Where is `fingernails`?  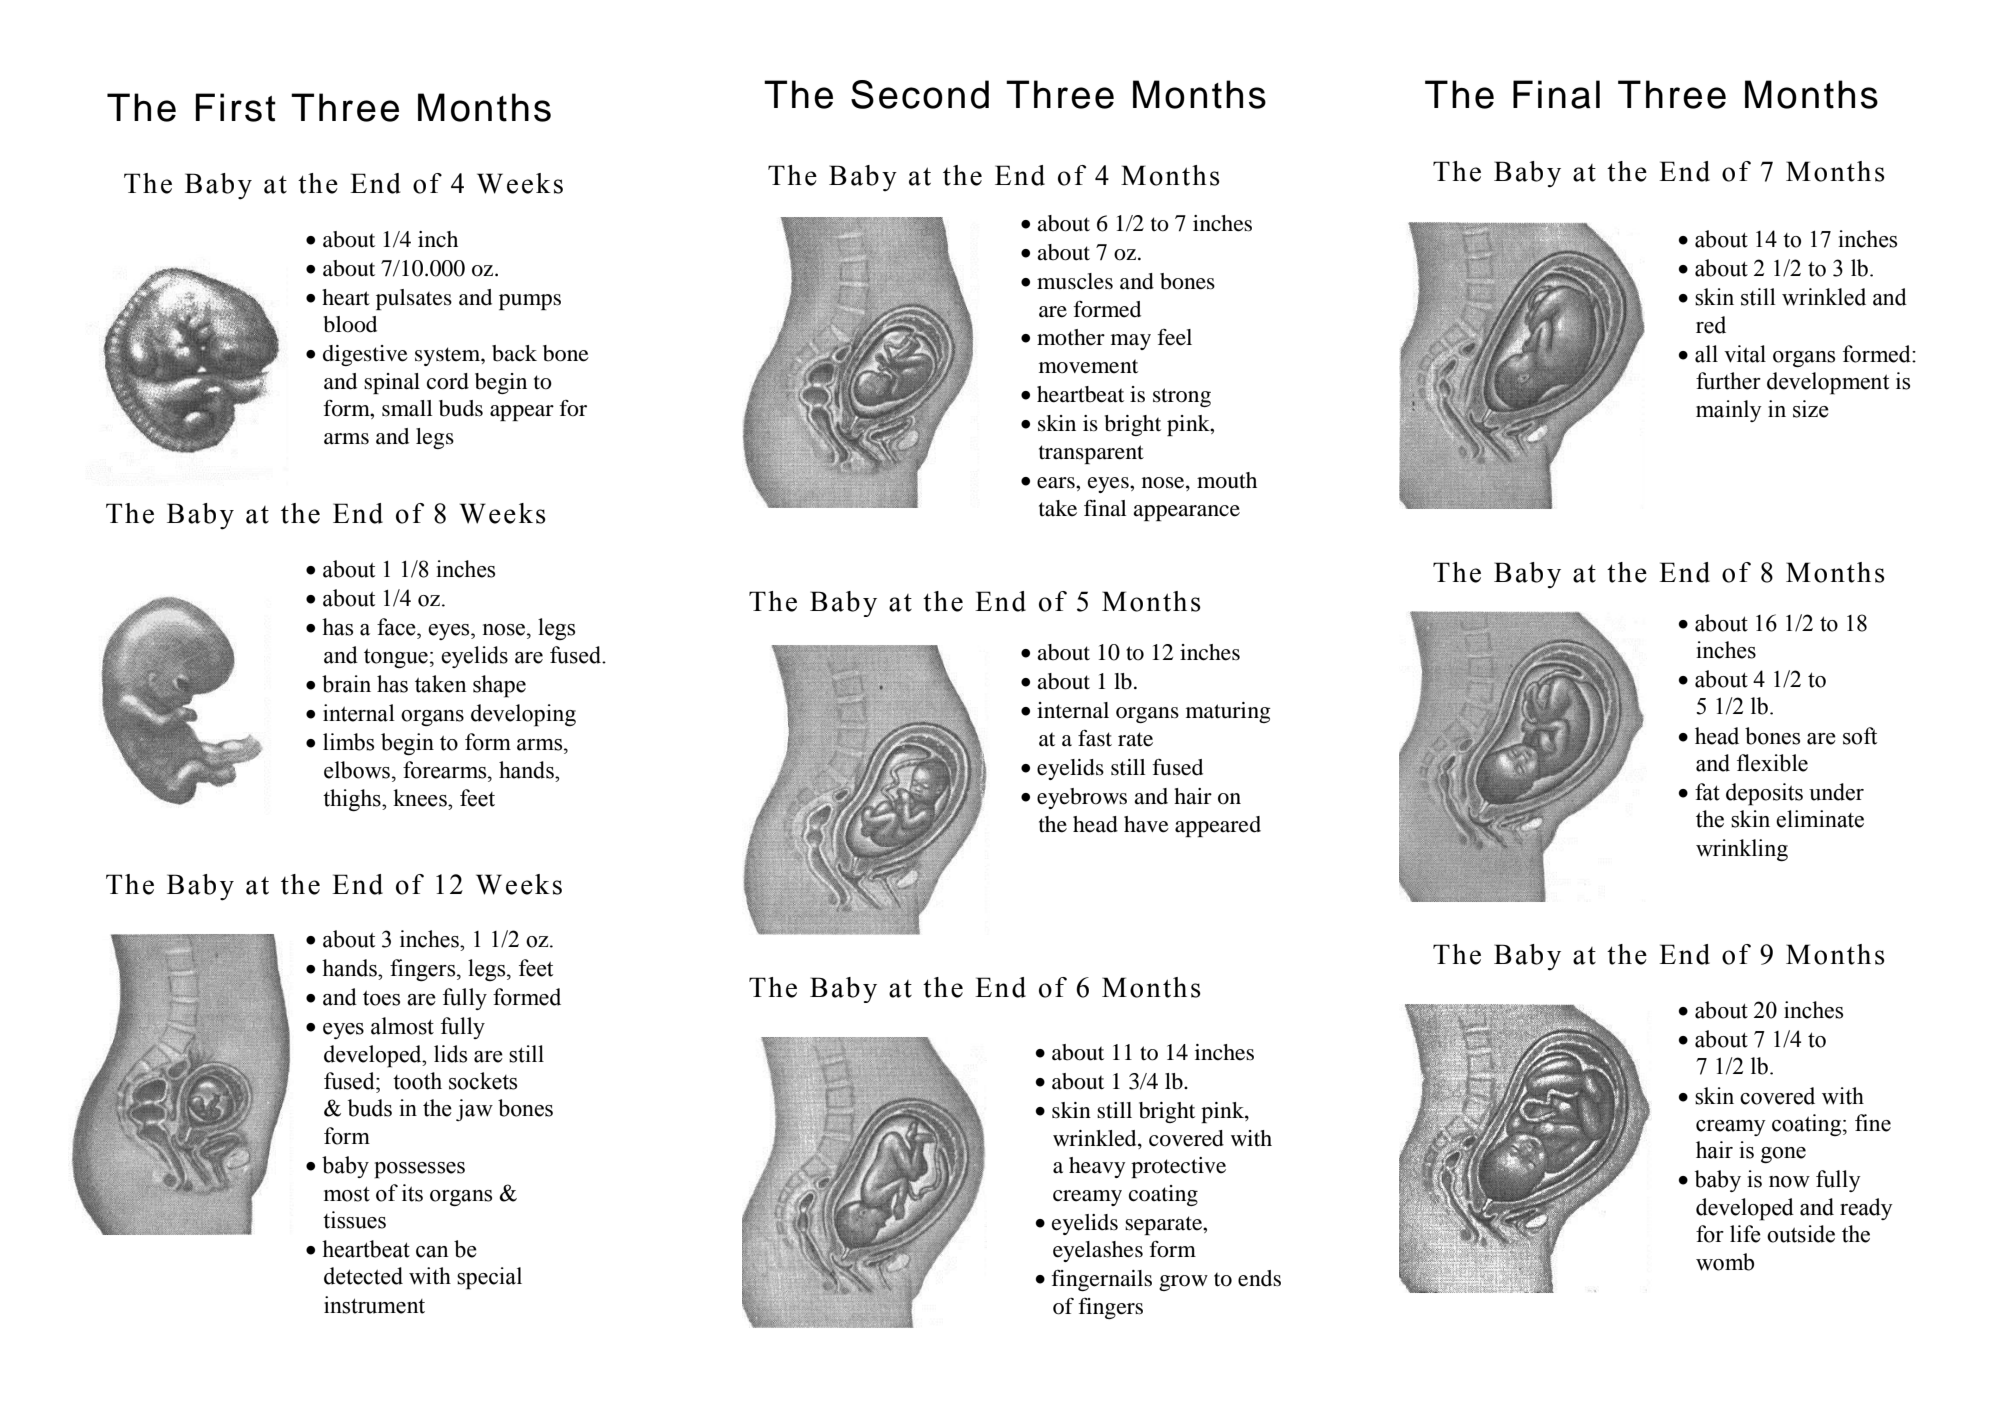
fingernails is located at coordinates (1101, 1280).
